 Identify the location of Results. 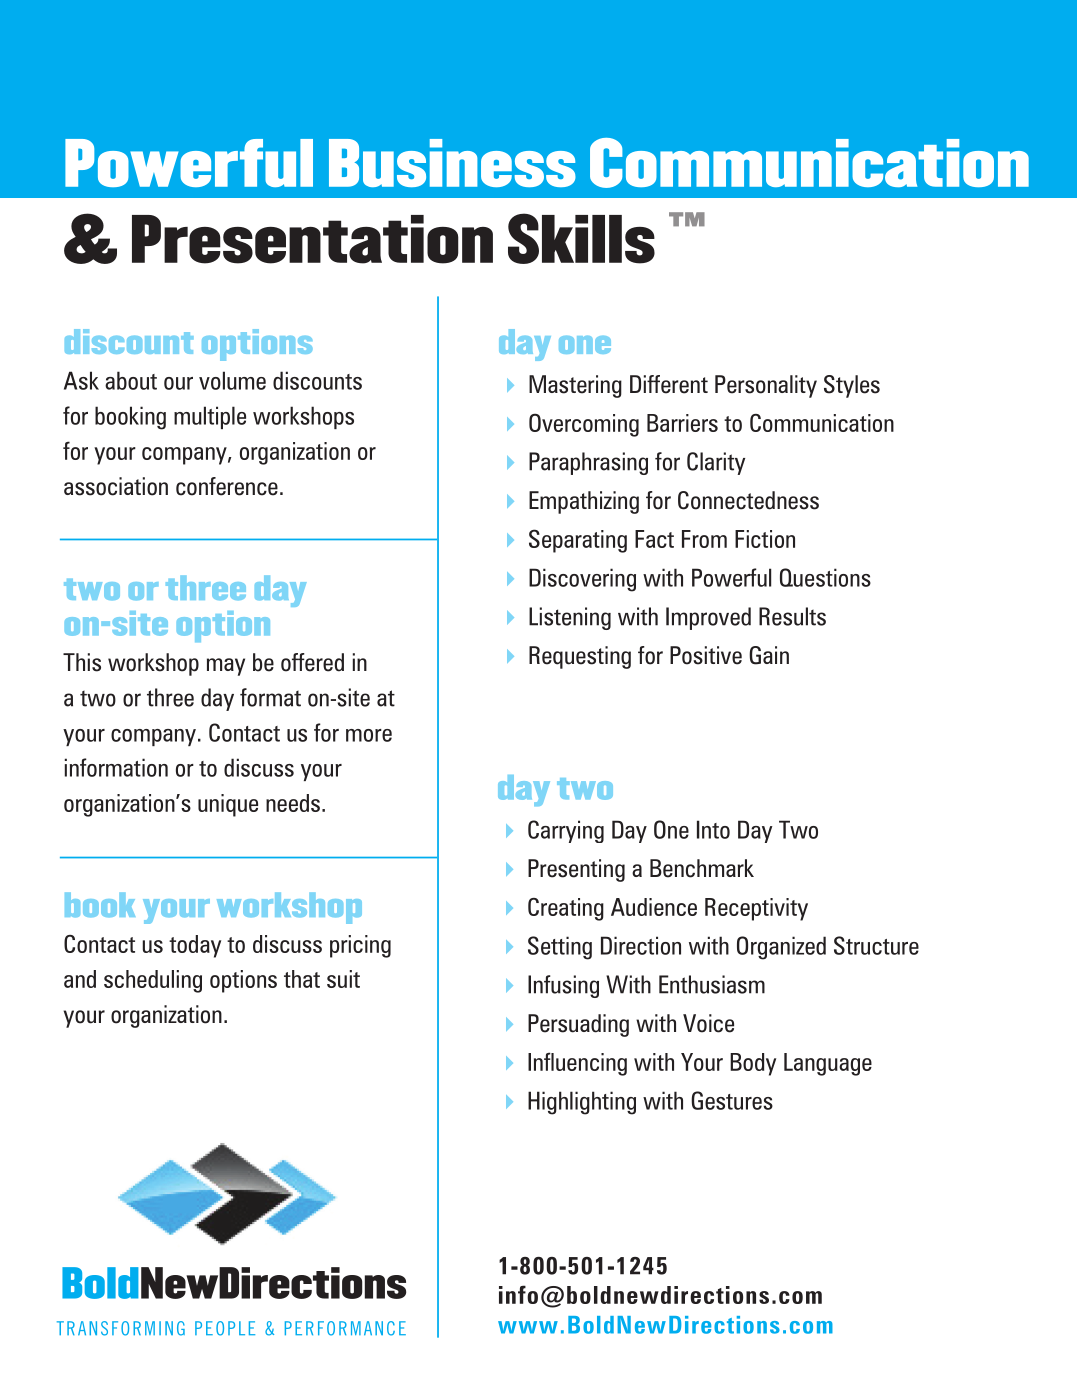
(792, 616).
